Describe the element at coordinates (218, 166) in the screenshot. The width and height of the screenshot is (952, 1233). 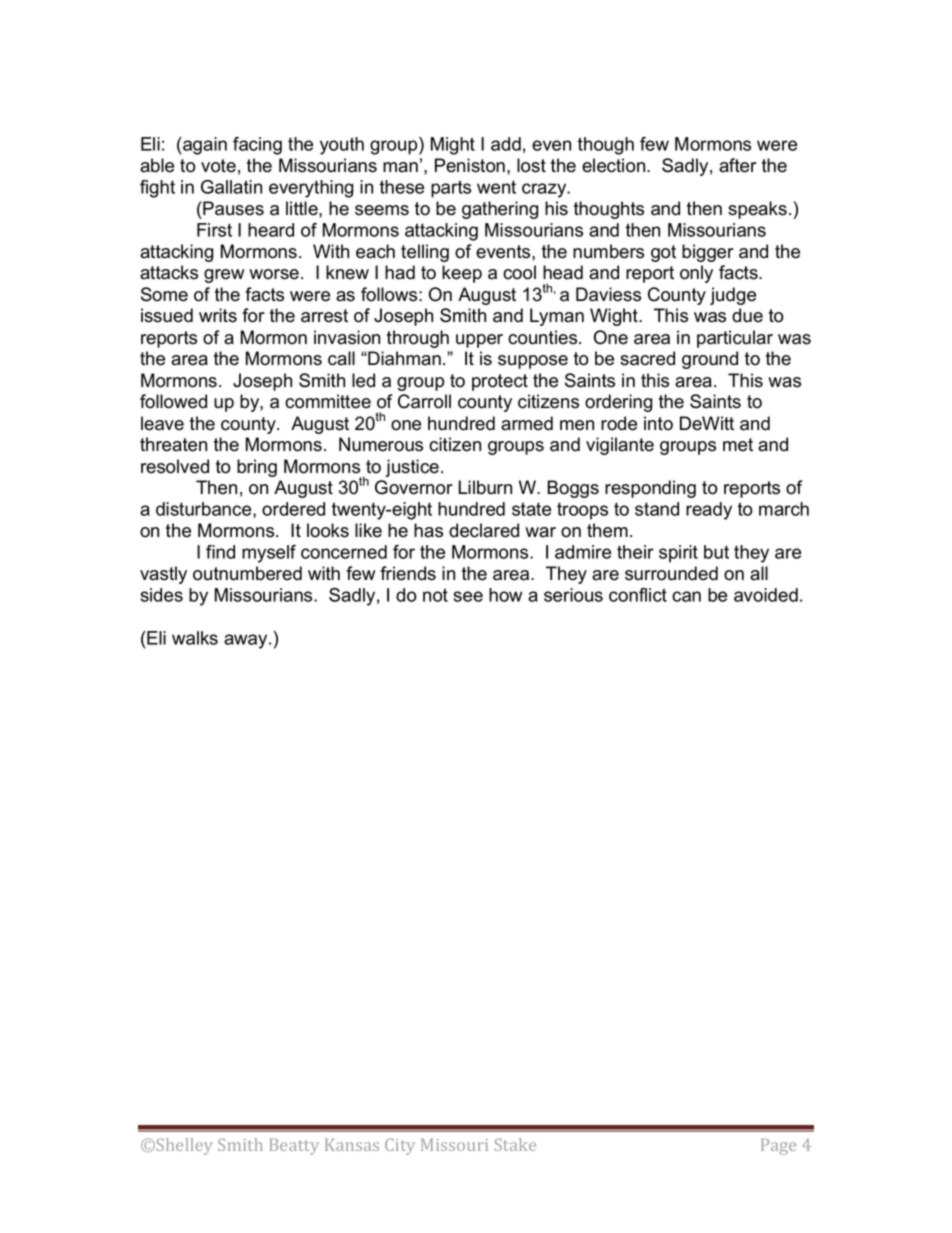
I see `vote` at that location.
